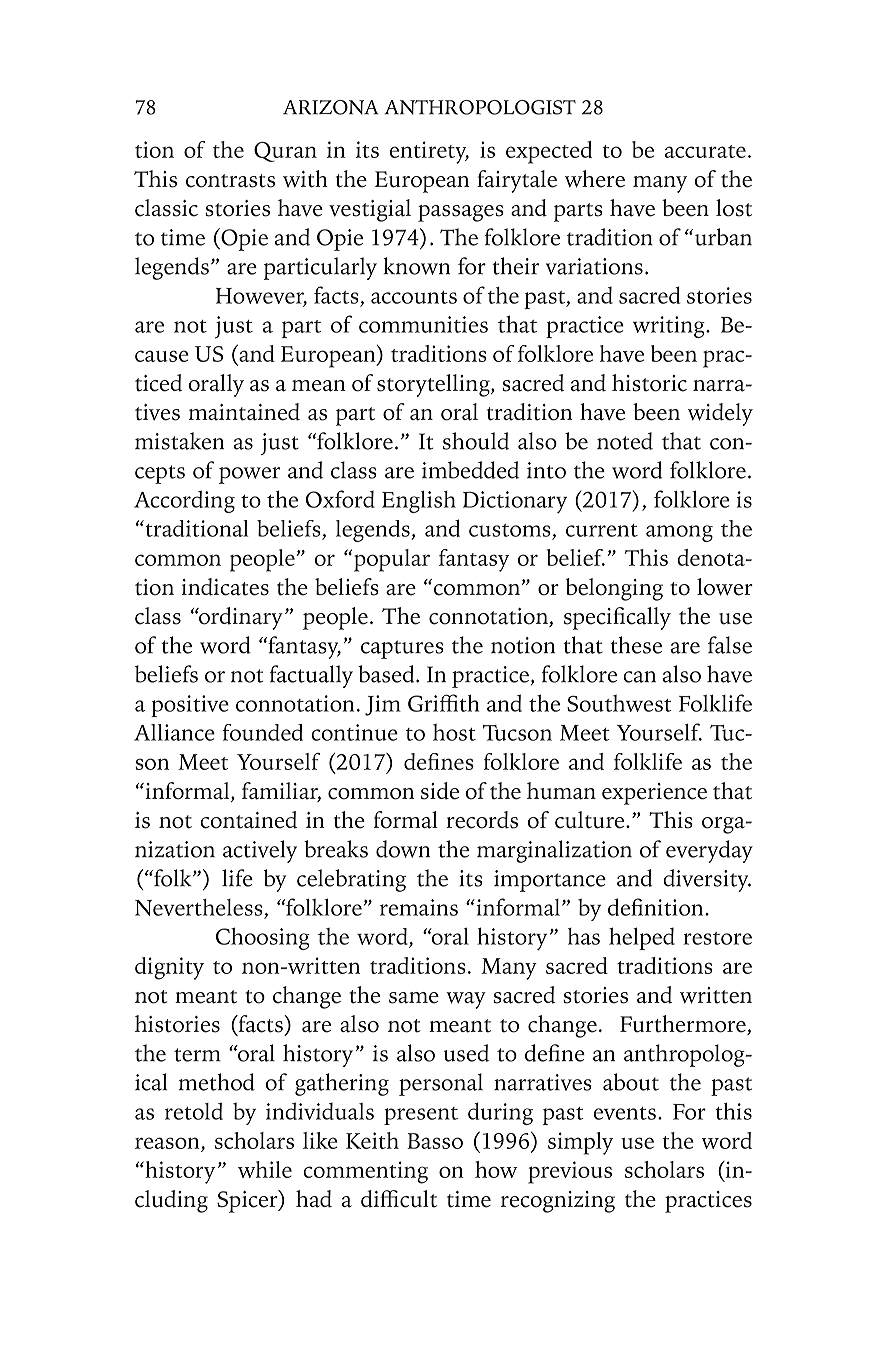 This image has height=1372, width=887. What do you see at coordinates (429, 152) in the image?
I see `entirety` at bounding box center [429, 152].
